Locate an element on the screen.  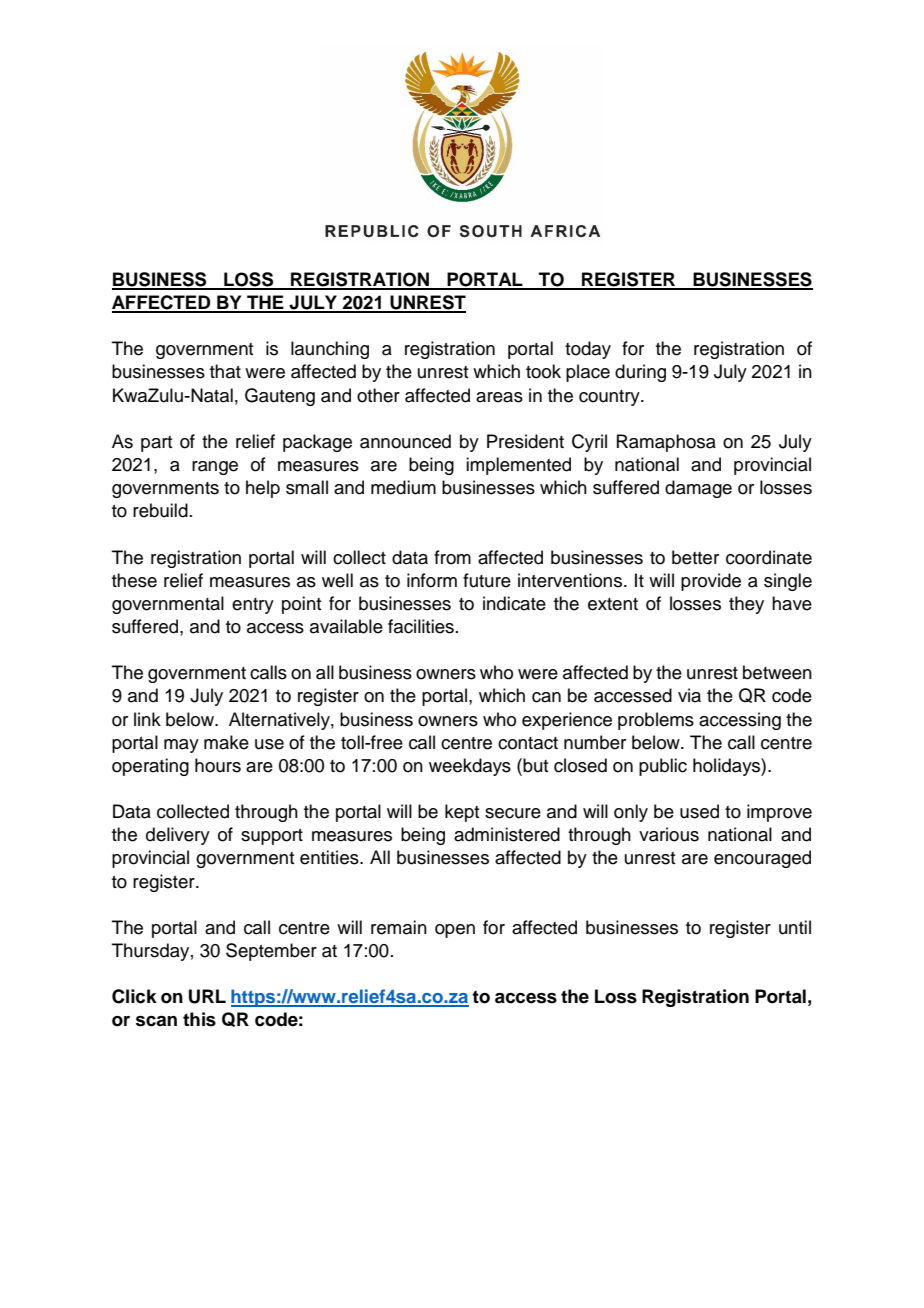
that is located at coordinates (225, 371).
